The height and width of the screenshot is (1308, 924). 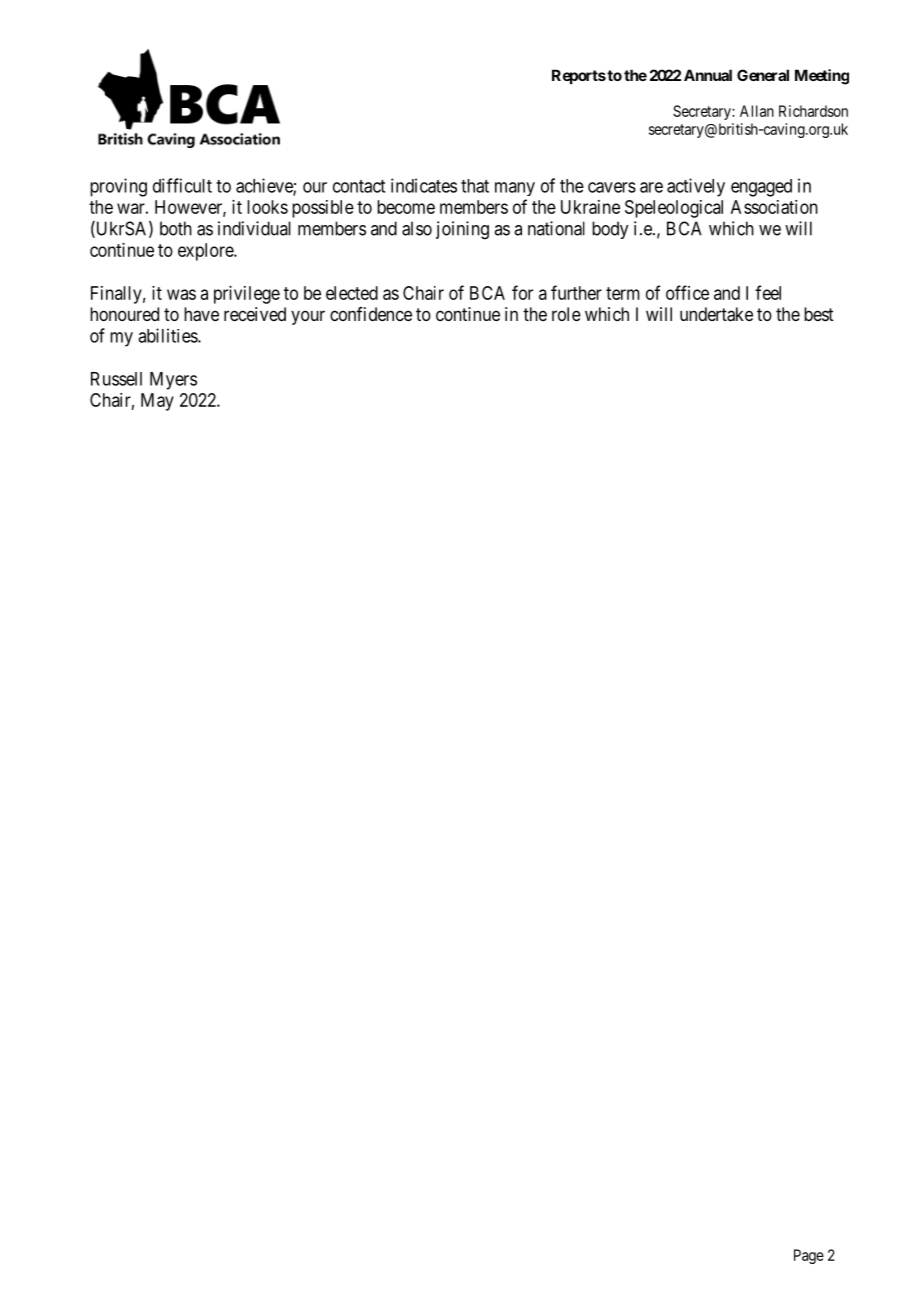 What do you see at coordinates (716, 314) in the screenshot?
I see `undertake` at bounding box center [716, 314].
